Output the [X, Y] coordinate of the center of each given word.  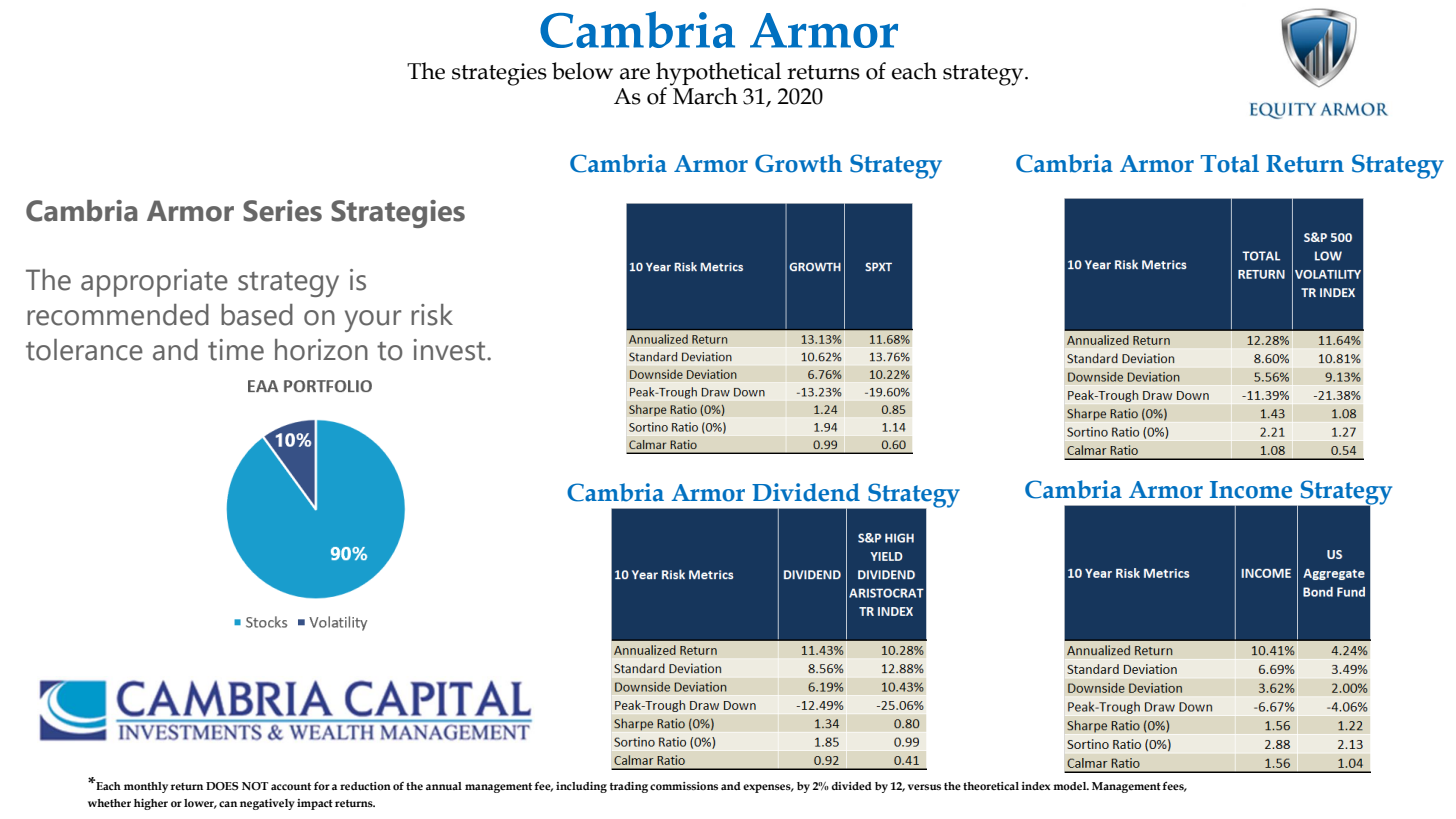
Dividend [806, 492]
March [704, 95]
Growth [798, 163]
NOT [255, 786]
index [1036, 786]
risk [432, 315]
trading [629, 787]
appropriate [154, 283]
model [1071, 786]
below [582, 71]
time [236, 350]
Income [1251, 490]
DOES [222, 786]
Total [1230, 163]
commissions [684, 786]
